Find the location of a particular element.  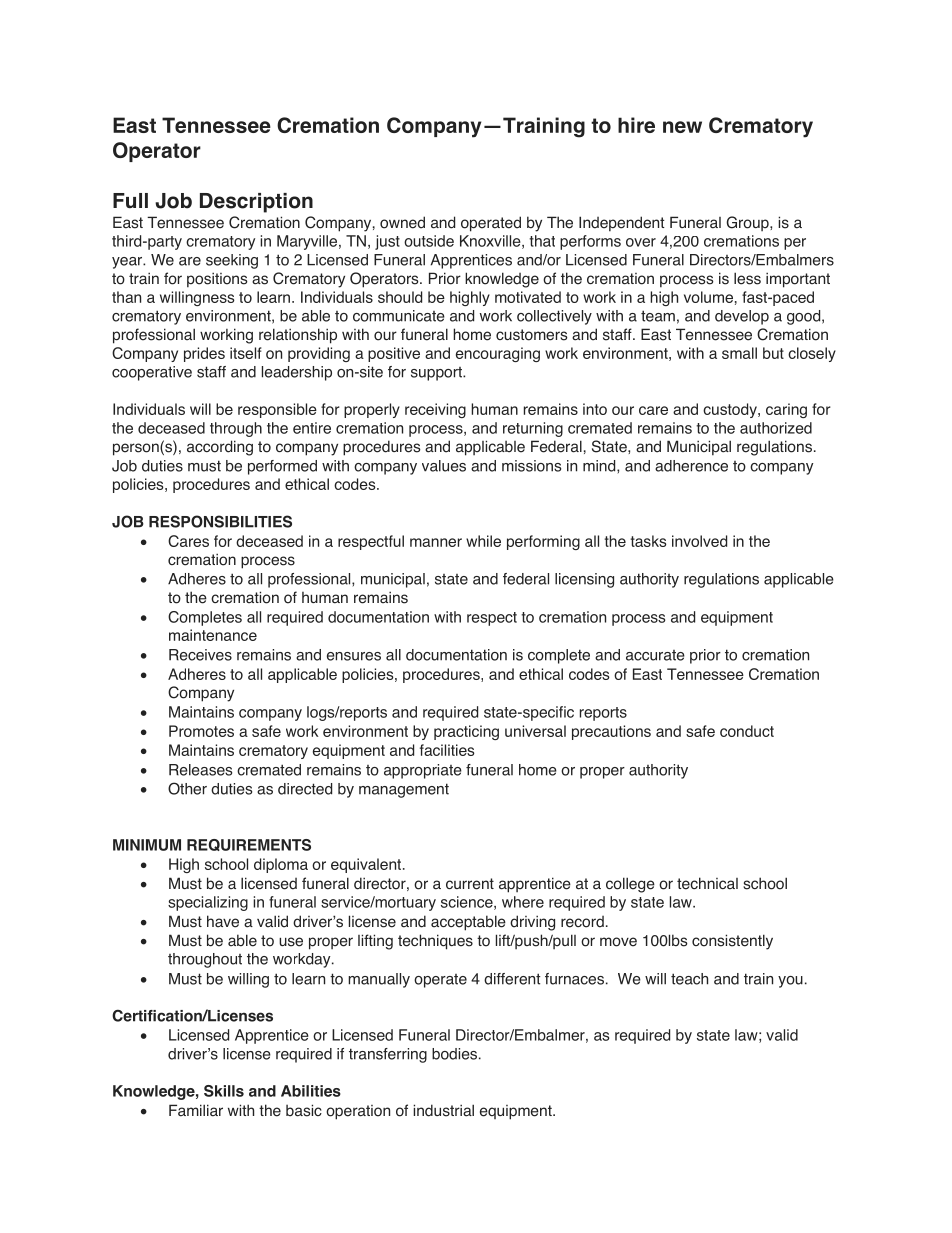

maintenance is located at coordinates (213, 635).
